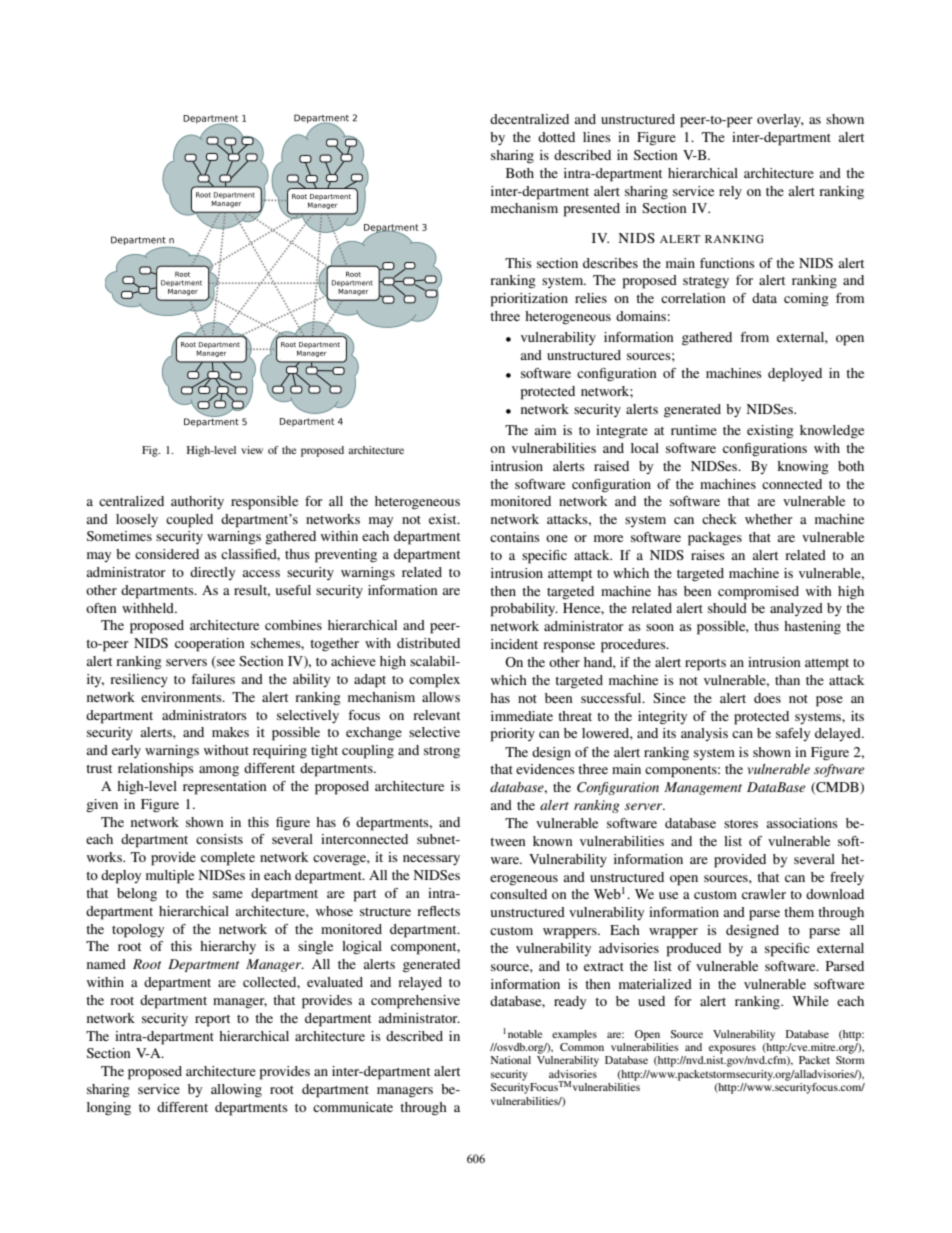 The height and width of the page is (1233, 952). Describe the element at coordinates (511, 1060) in the page. I see `National` at that location.
